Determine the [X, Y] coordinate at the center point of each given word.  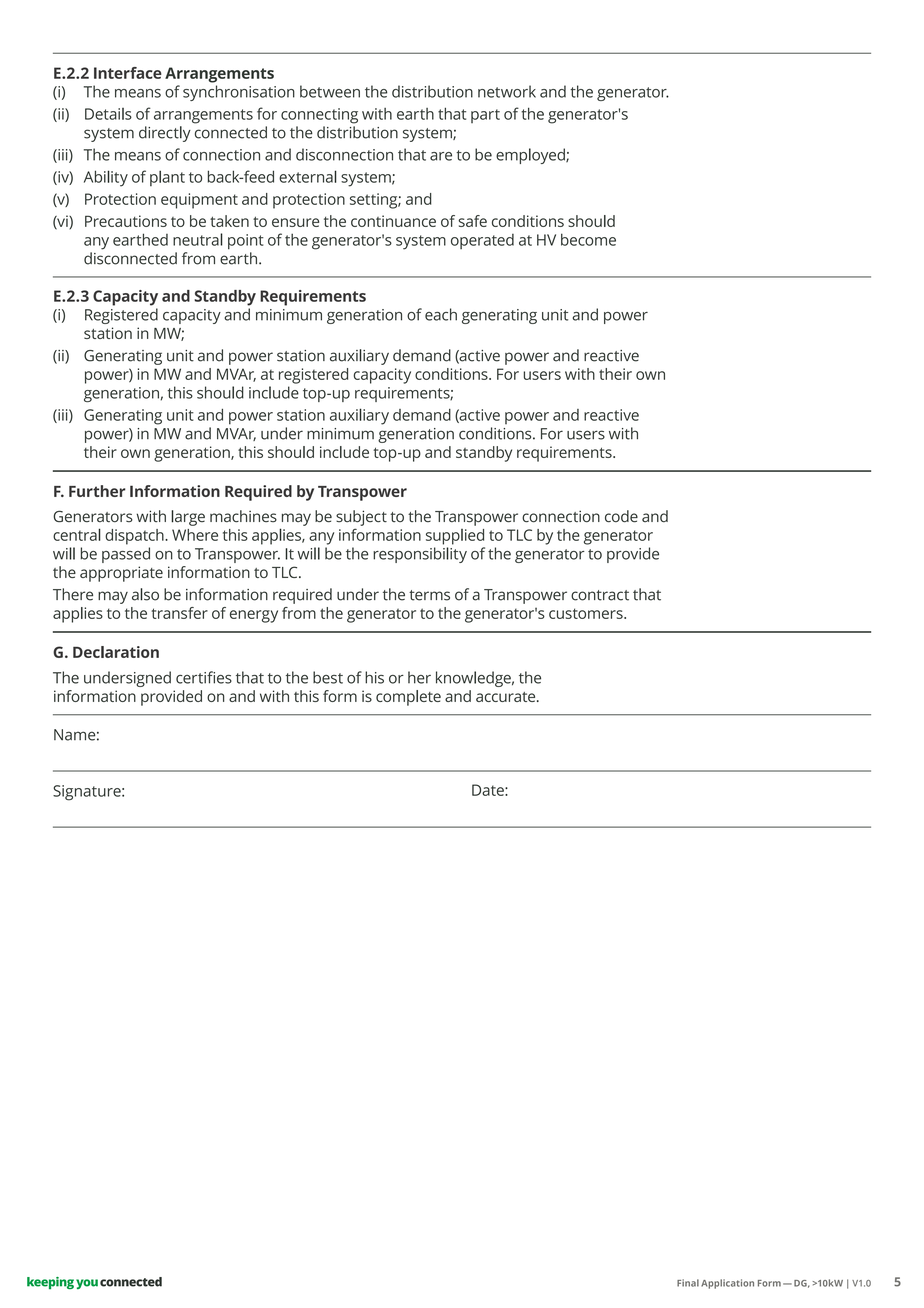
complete [408, 698]
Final [688, 1283]
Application [727, 1284]
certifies [204, 677]
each [441, 314]
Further [97, 491]
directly [165, 134]
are [441, 156]
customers [587, 613]
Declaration [116, 652]
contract [600, 595]
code [621, 516]
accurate [507, 697]
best [328, 677]
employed [531, 156]
